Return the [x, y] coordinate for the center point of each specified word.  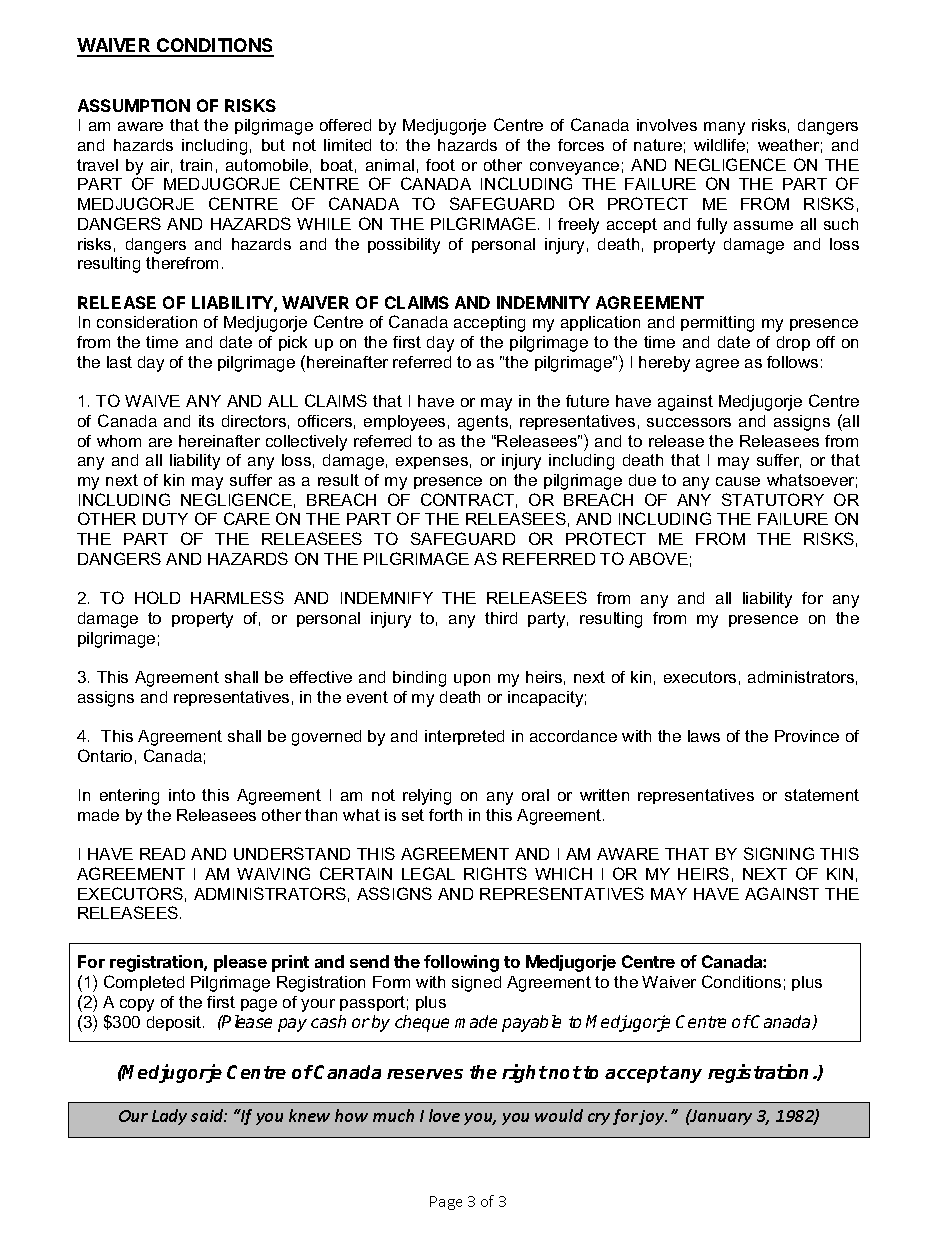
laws [704, 736]
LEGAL [428, 873]
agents [483, 423]
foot [440, 165]
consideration [147, 322]
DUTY [165, 519]
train [196, 165]
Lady [169, 1117]
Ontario [105, 755]
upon [472, 680]
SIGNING [779, 853]
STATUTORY [773, 499]
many [724, 128]
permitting [717, 324]
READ [162, 854]
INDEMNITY [543, 302]
